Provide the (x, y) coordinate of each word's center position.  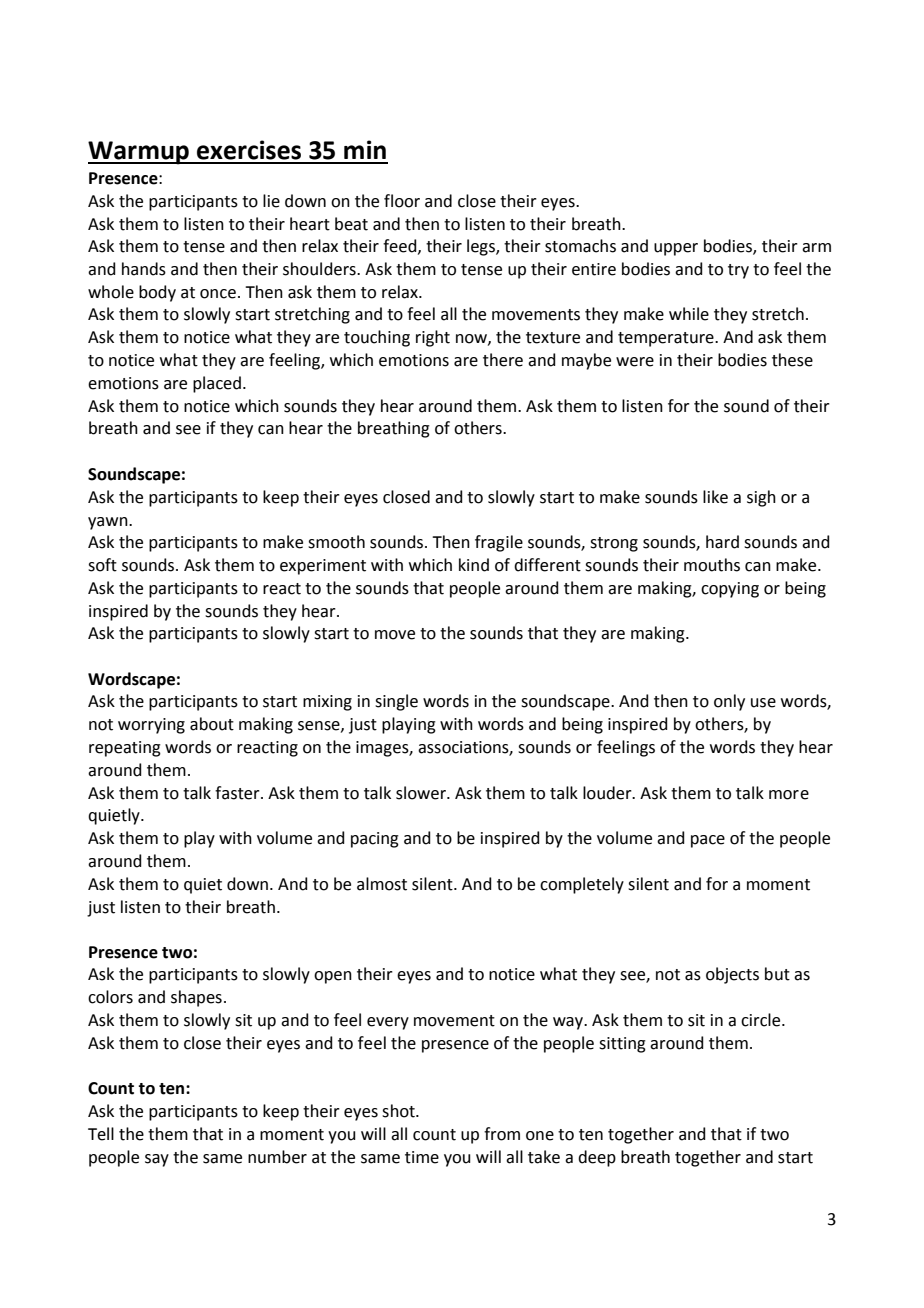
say (157, 1160)
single (396, 702)
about (212, 724)
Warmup (139, 153)
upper (676, 249)
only (729, 702)
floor (402, 201)
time (422, 1157)
